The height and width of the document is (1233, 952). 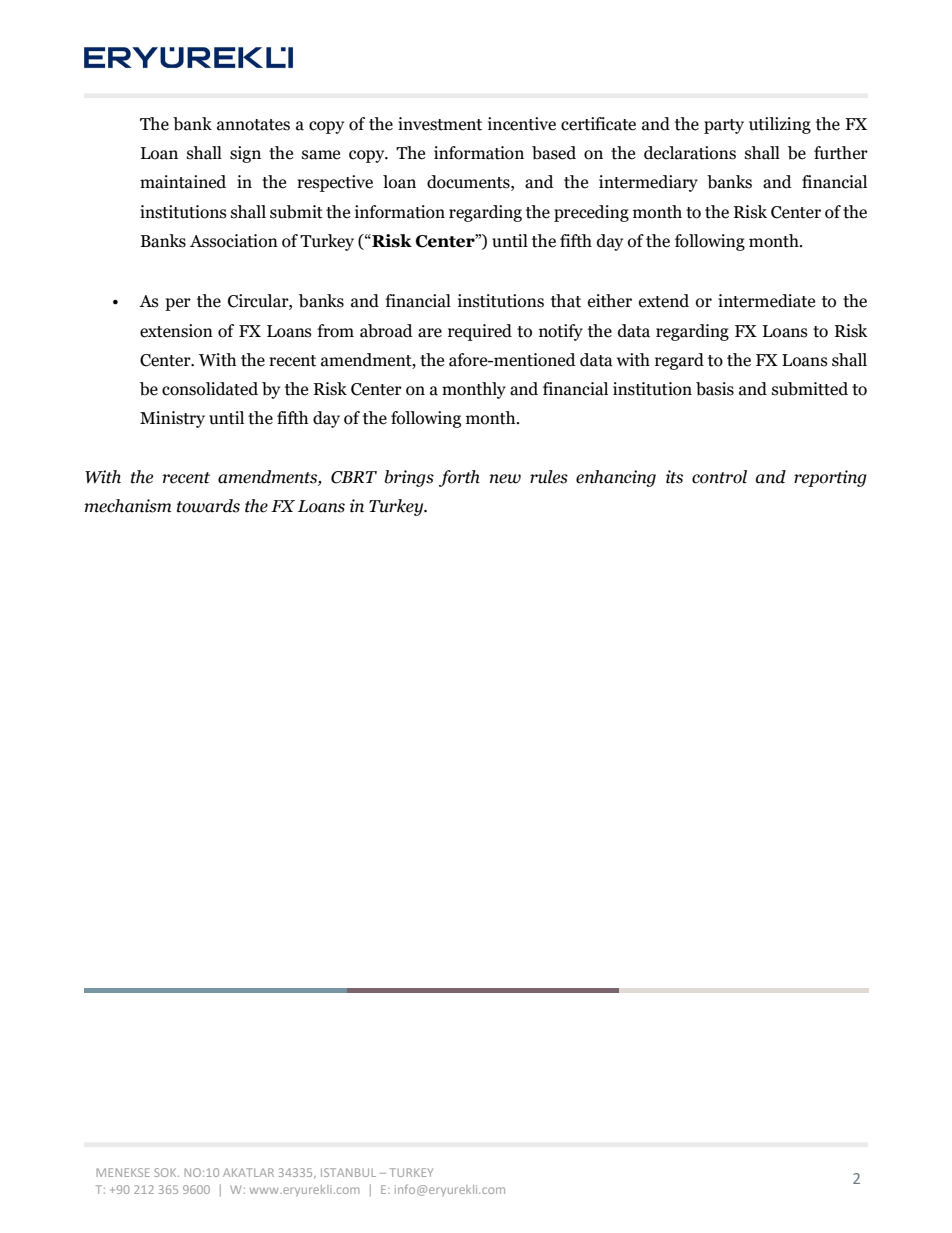 I want to click on sign, so click(x=245, y=154).
